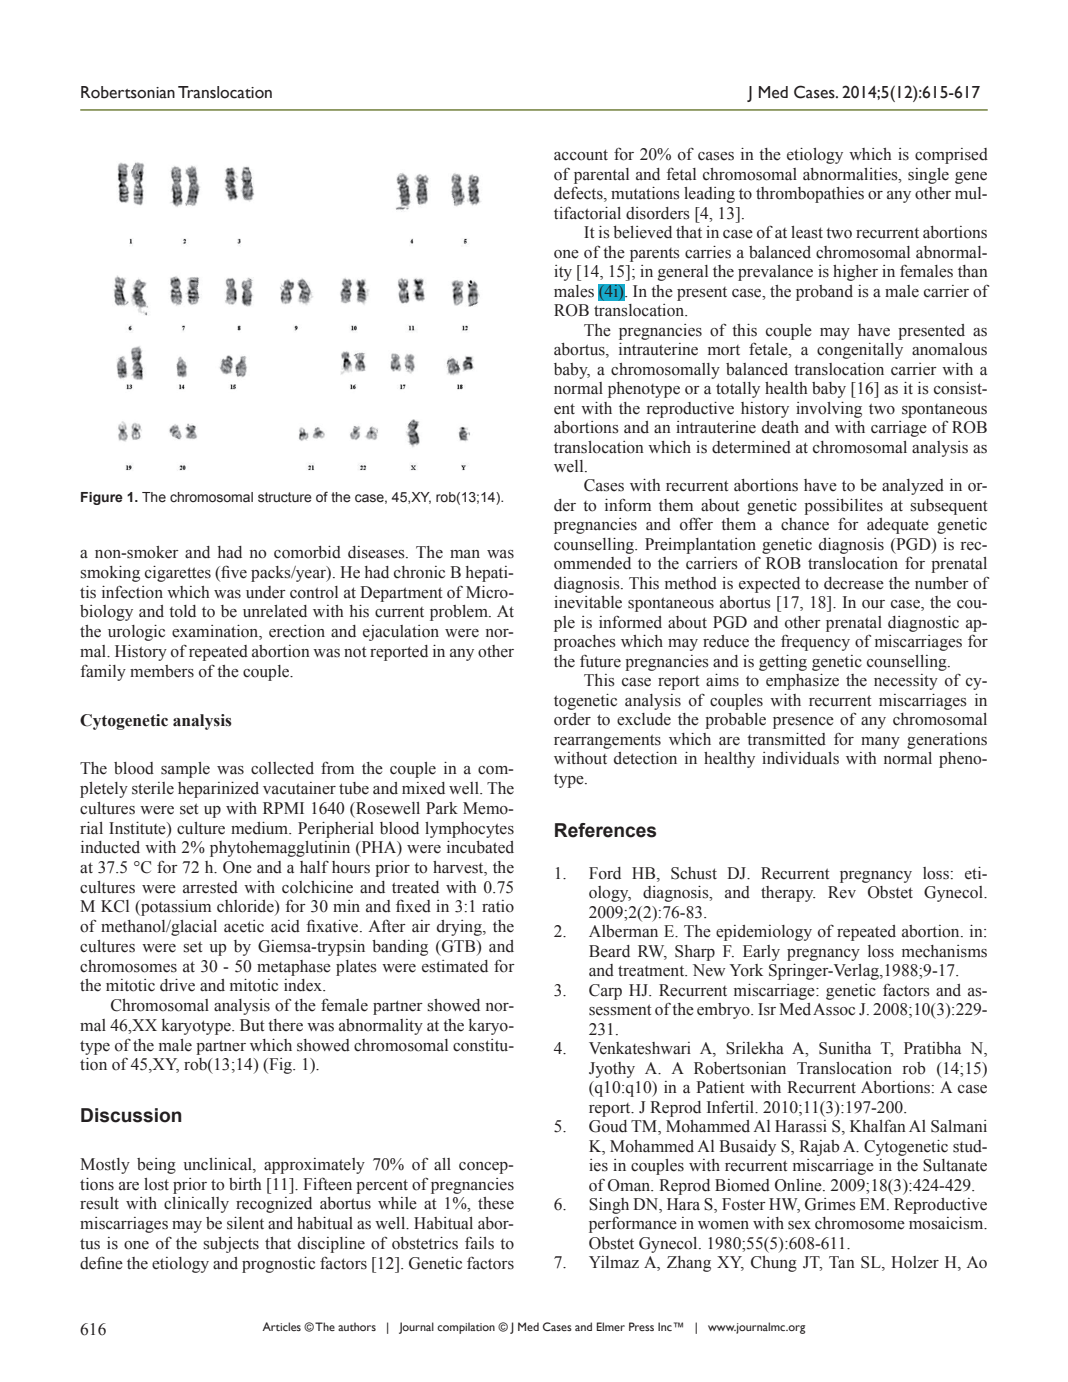 This screenshot has width=1068, height=1382. What do you see at coordinates (605, 992) in the screenshot?
I see `Carp` at bounding box center [605, 992].
